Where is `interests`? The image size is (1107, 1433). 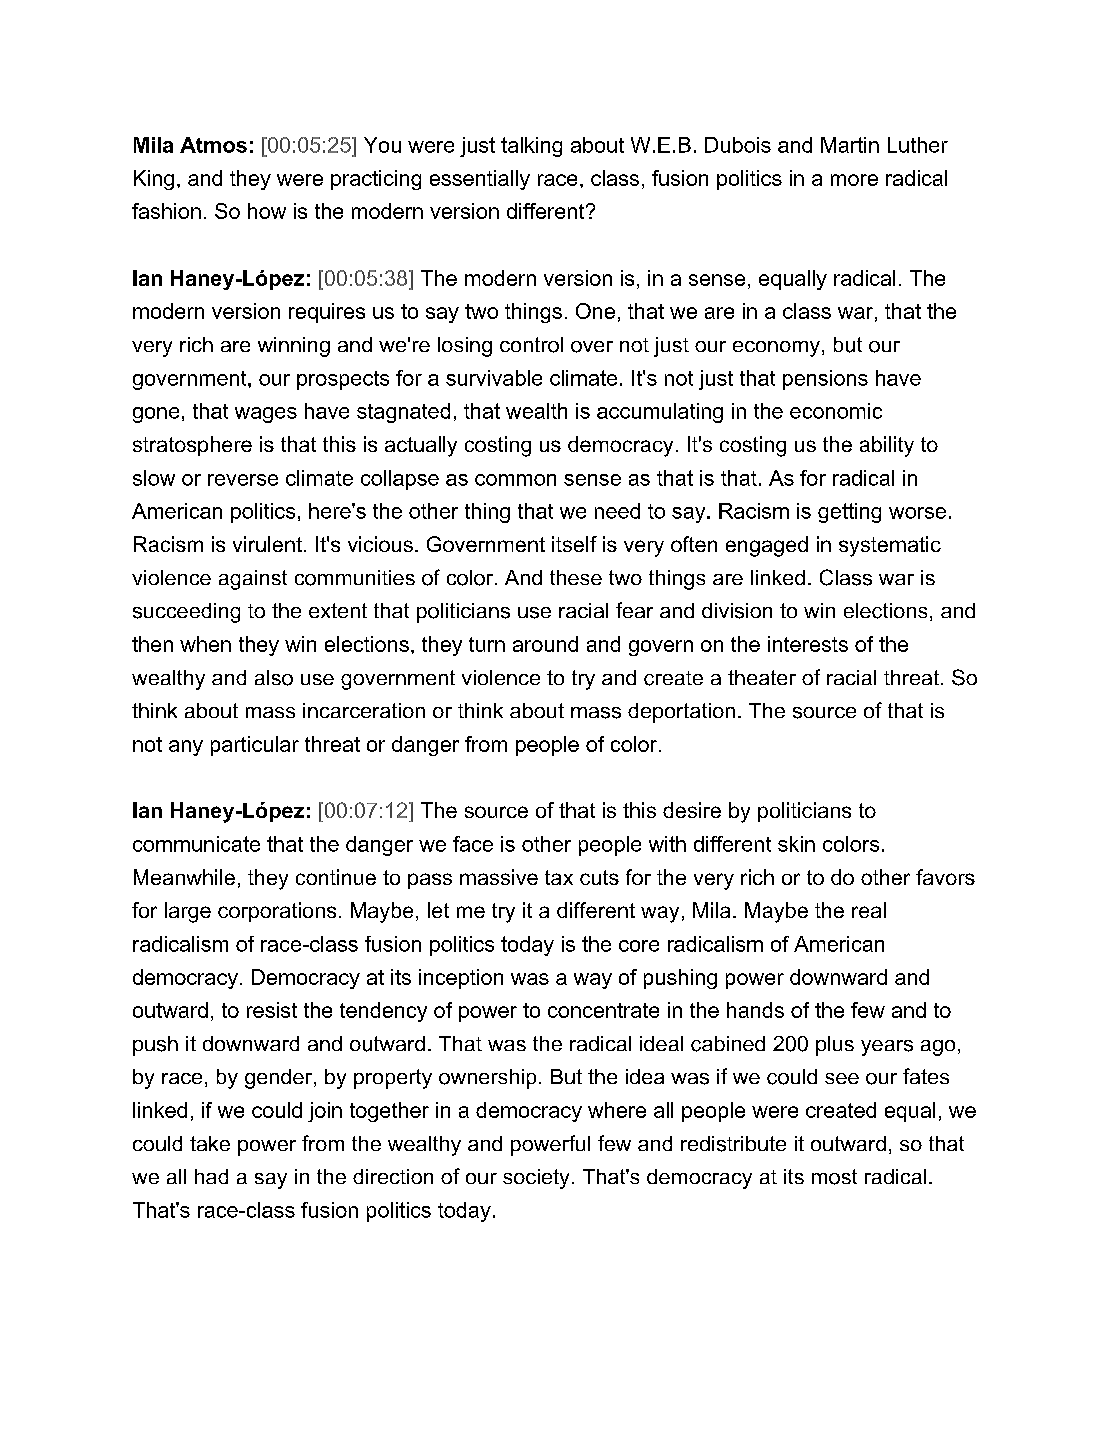 interests is located at coordinates (808, 644).
